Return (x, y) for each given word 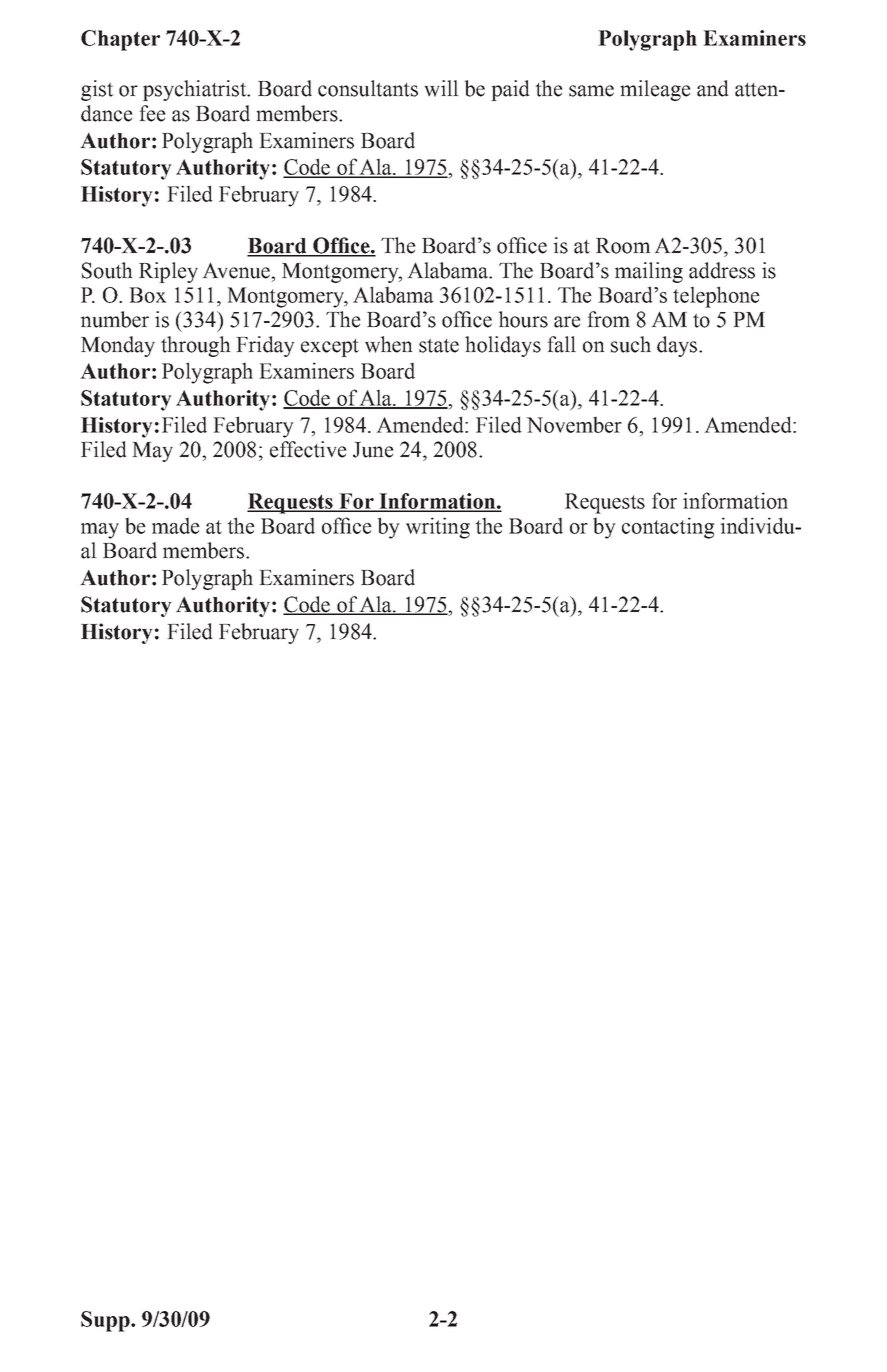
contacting (668, 528)
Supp (106, 1321)
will (441, 88)
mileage (655, 90)
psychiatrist (196, 90)
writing (438, 528)
